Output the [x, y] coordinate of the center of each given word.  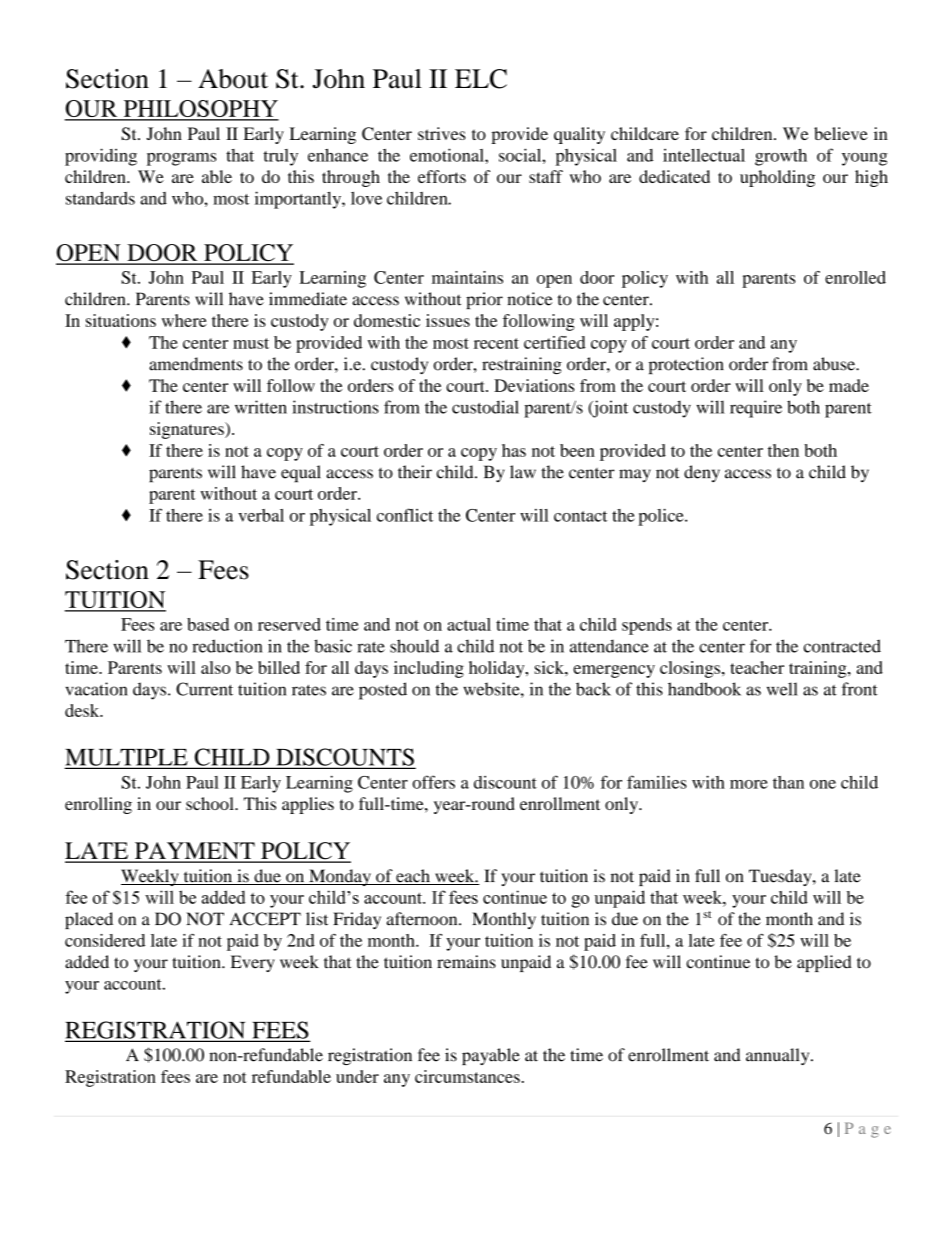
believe [841, 133]
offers [433, 782]
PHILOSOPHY [200, 110]
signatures [188, 430]
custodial [485, 407]
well [782, 689]
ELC [481, 79]
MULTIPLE [127, 758]
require [756, 409]
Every [253, 963]
